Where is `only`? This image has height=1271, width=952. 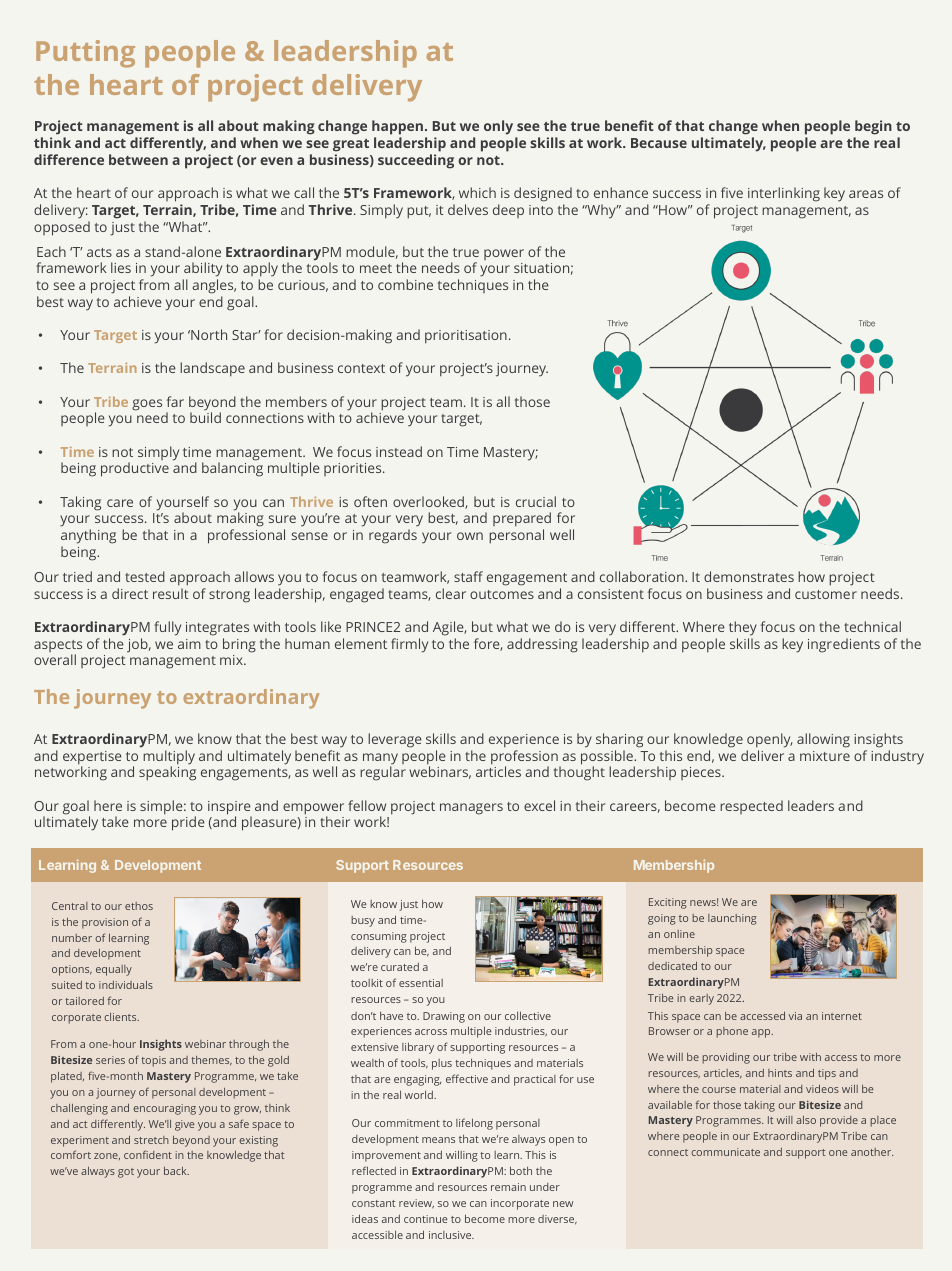 only is located at coordinates (500, 129).
